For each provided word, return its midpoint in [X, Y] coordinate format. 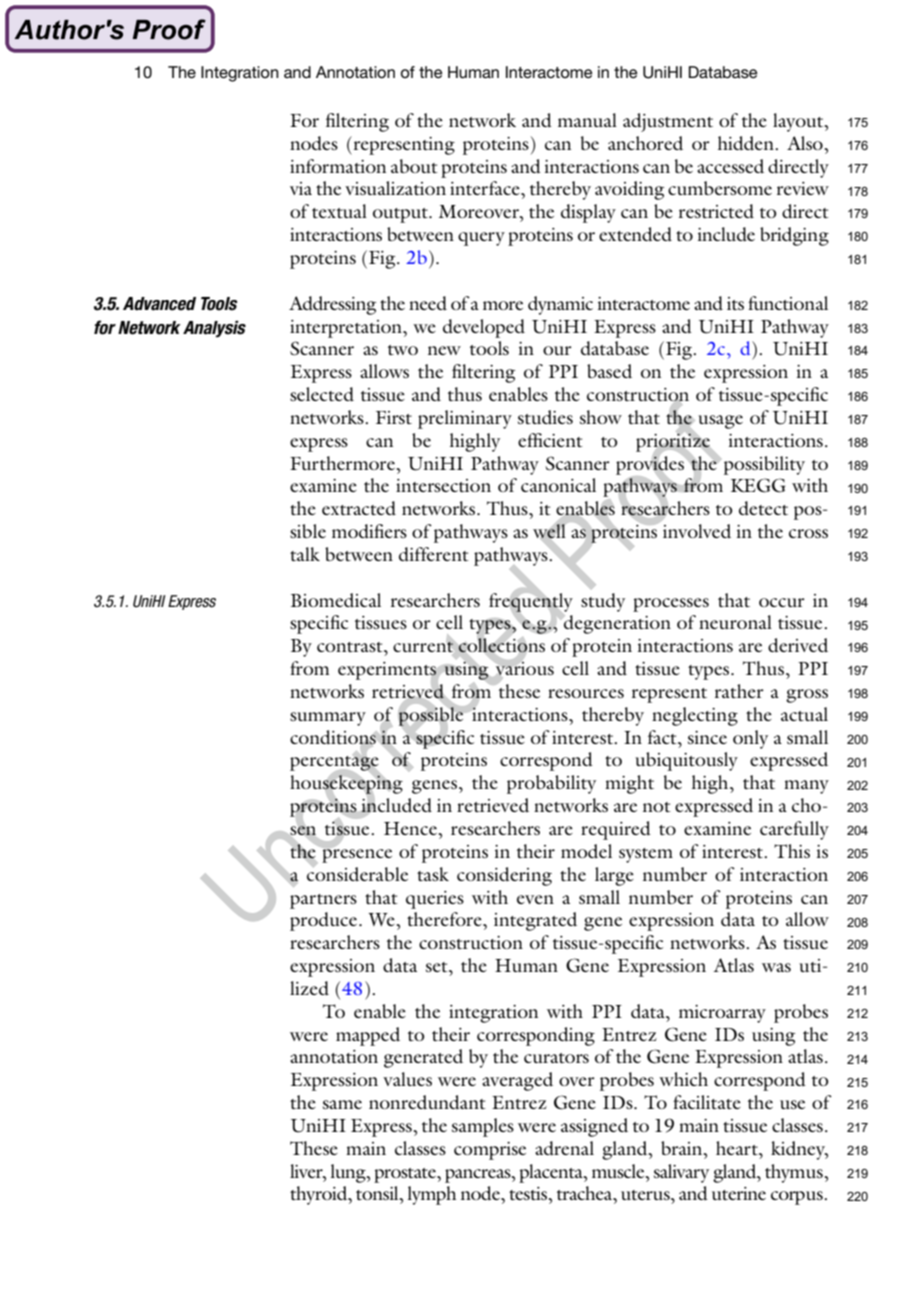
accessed [730, 166]
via [301, 188]
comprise [490, 1151]
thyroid [320, 1195]
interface [486, 188]
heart [738, 1148]
